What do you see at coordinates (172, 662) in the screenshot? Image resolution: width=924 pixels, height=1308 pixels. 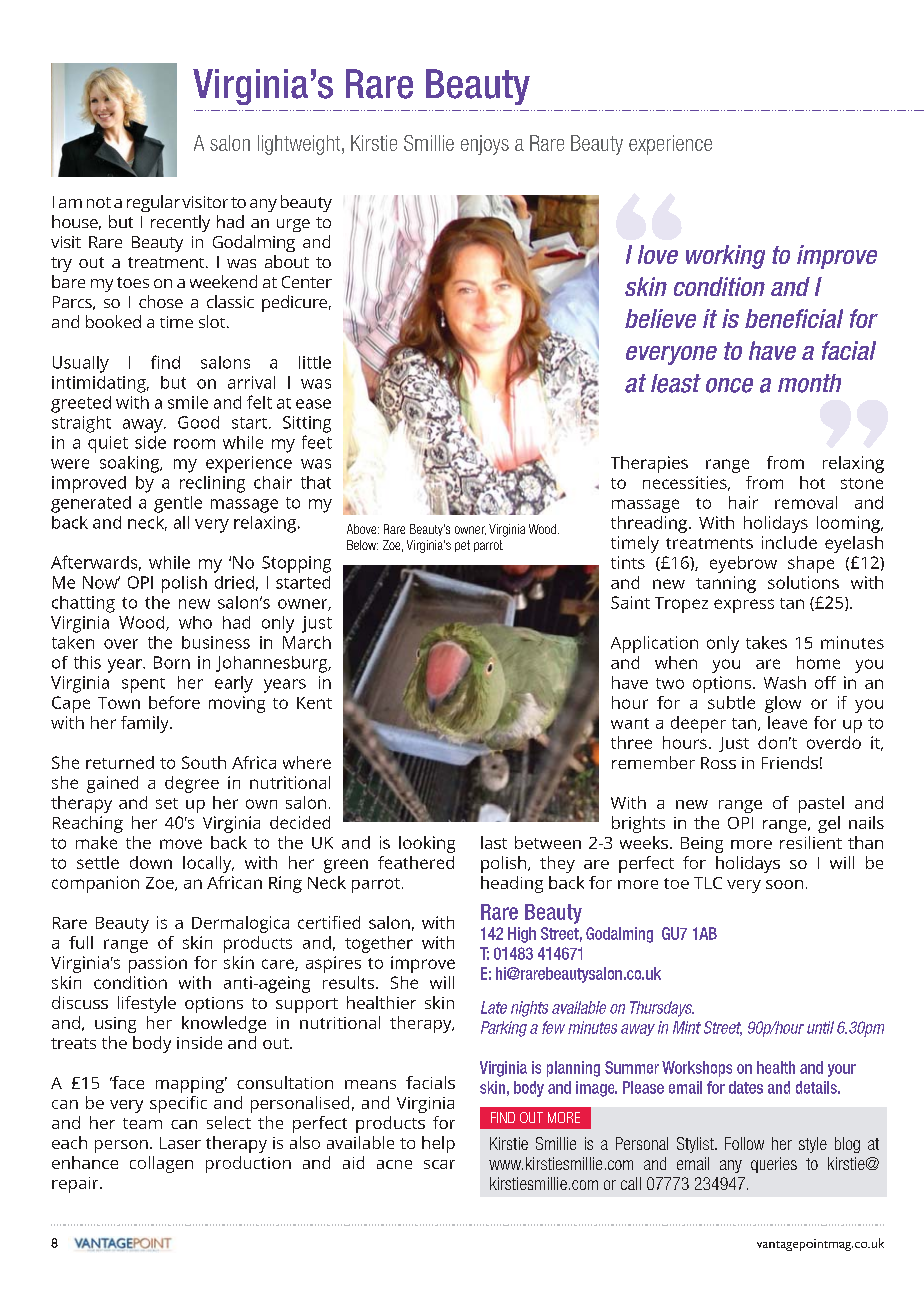 I see `Born` at bounding box center [172, 662].
